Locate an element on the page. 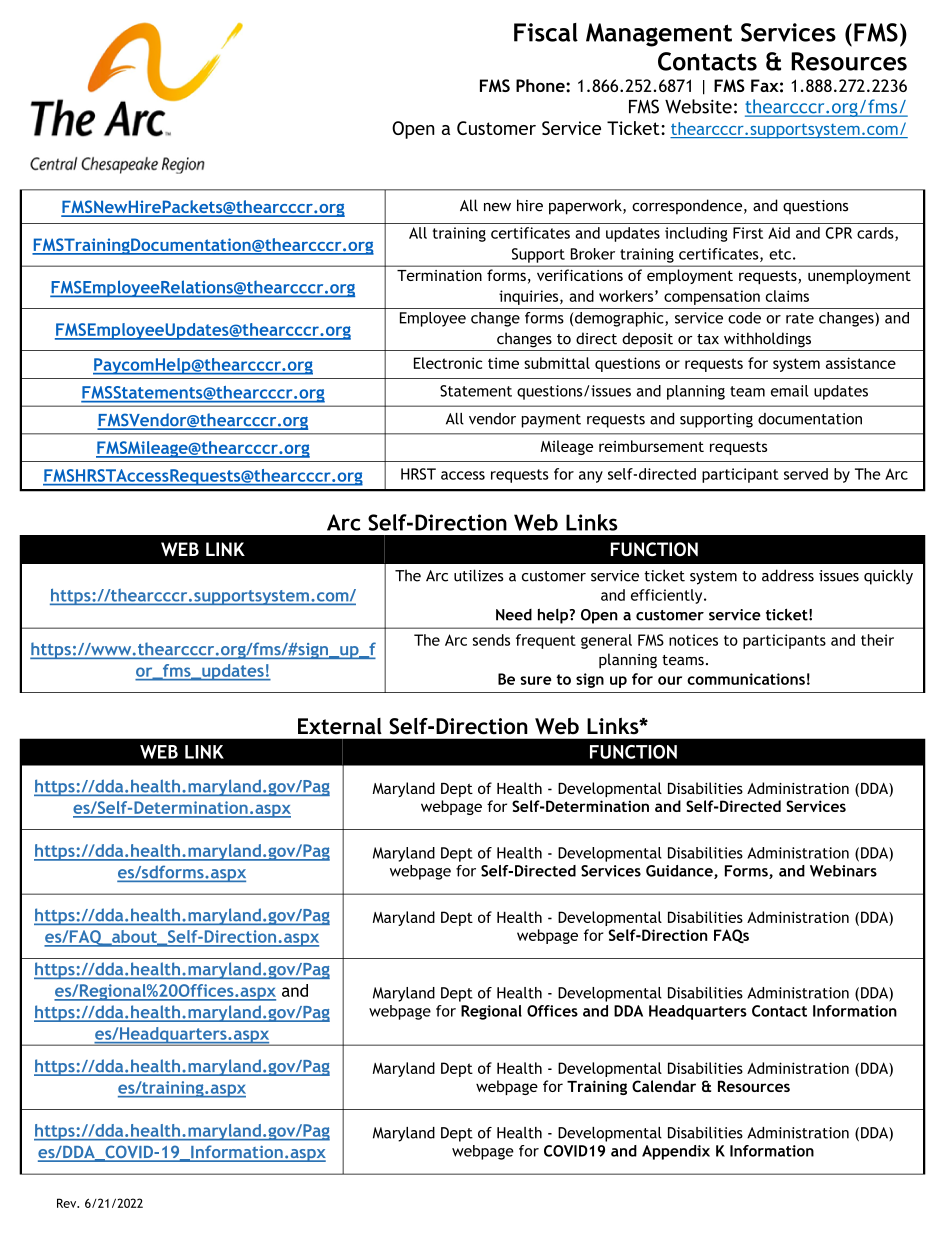 The image size is (952, 1233). Management is located at coordinates (659, 35).
